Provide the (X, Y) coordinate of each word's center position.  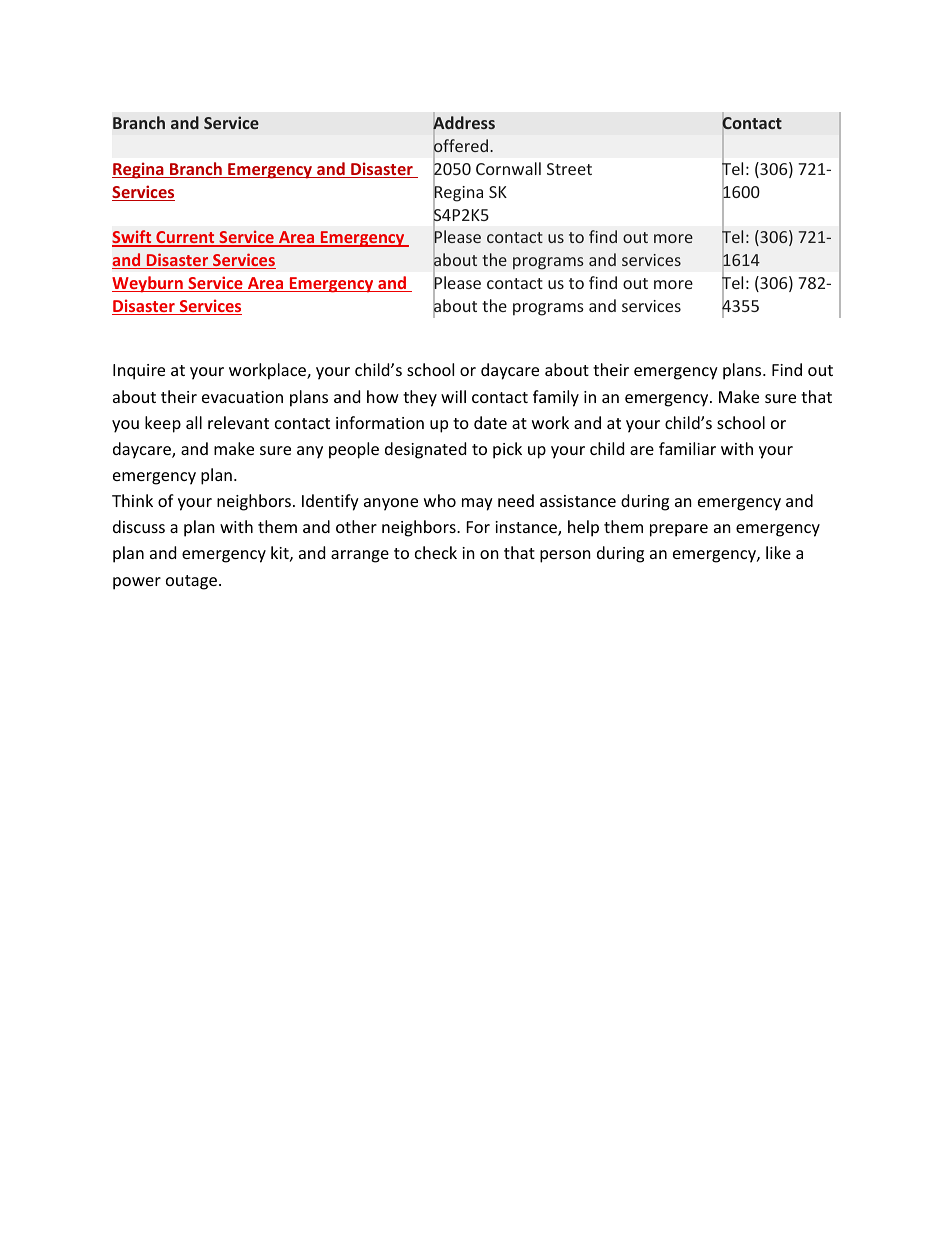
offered (462, 146)
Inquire (139, 372)
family (556, 398)
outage (191, 582)
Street (569, 169)
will (453, 396)
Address (464, 123)
